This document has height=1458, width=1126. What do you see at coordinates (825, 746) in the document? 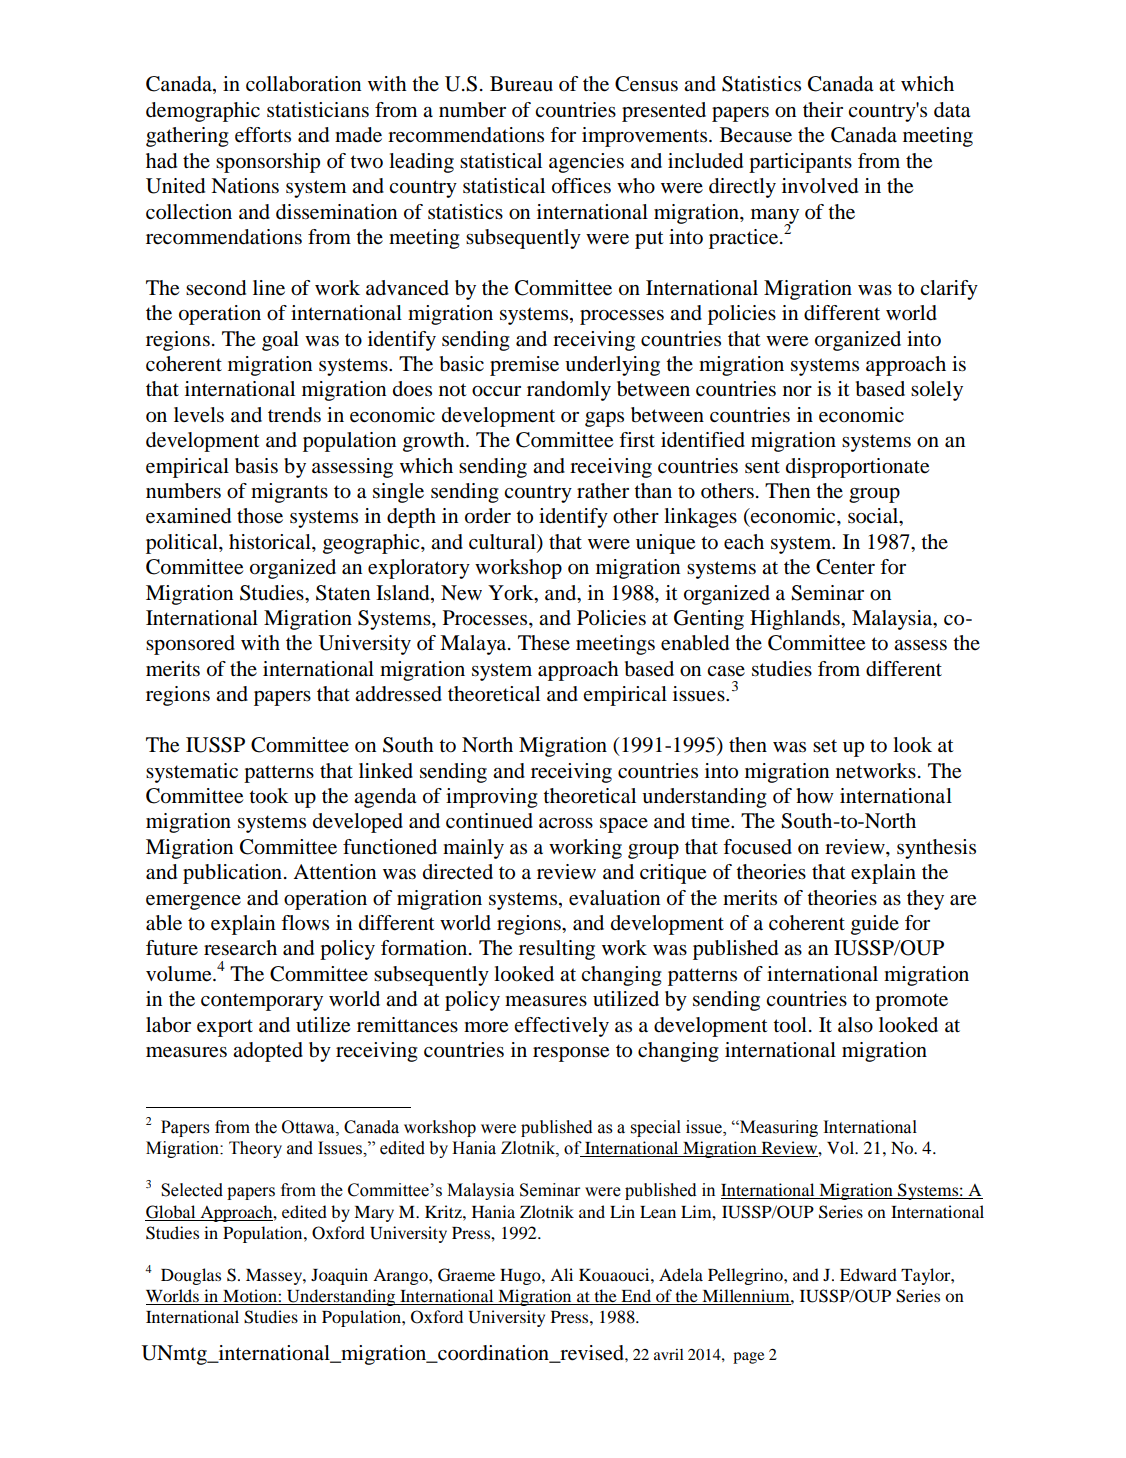
I see `set` at bounding box center [825, 746].
